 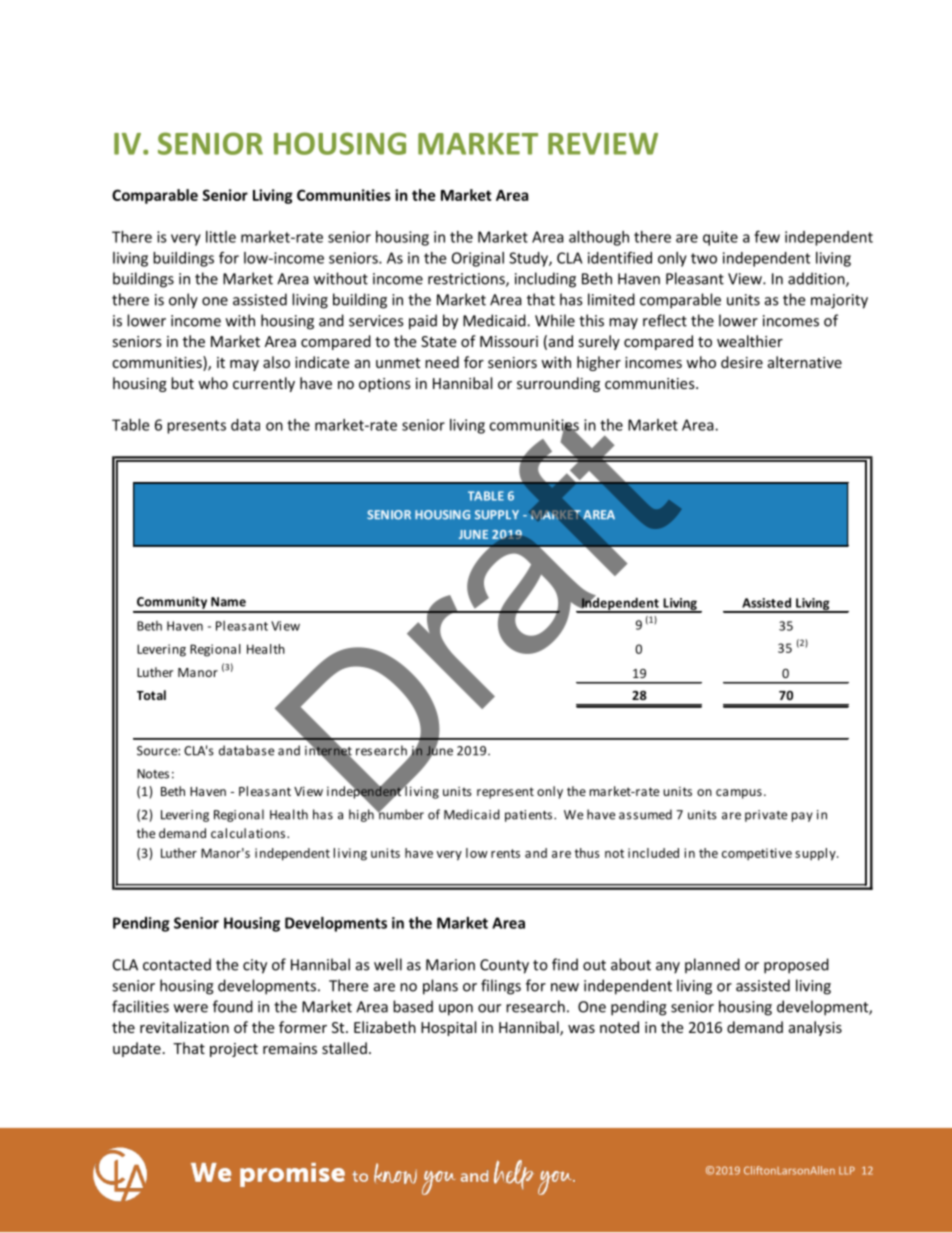 I want to click on little, so click(x=221, y=237).
